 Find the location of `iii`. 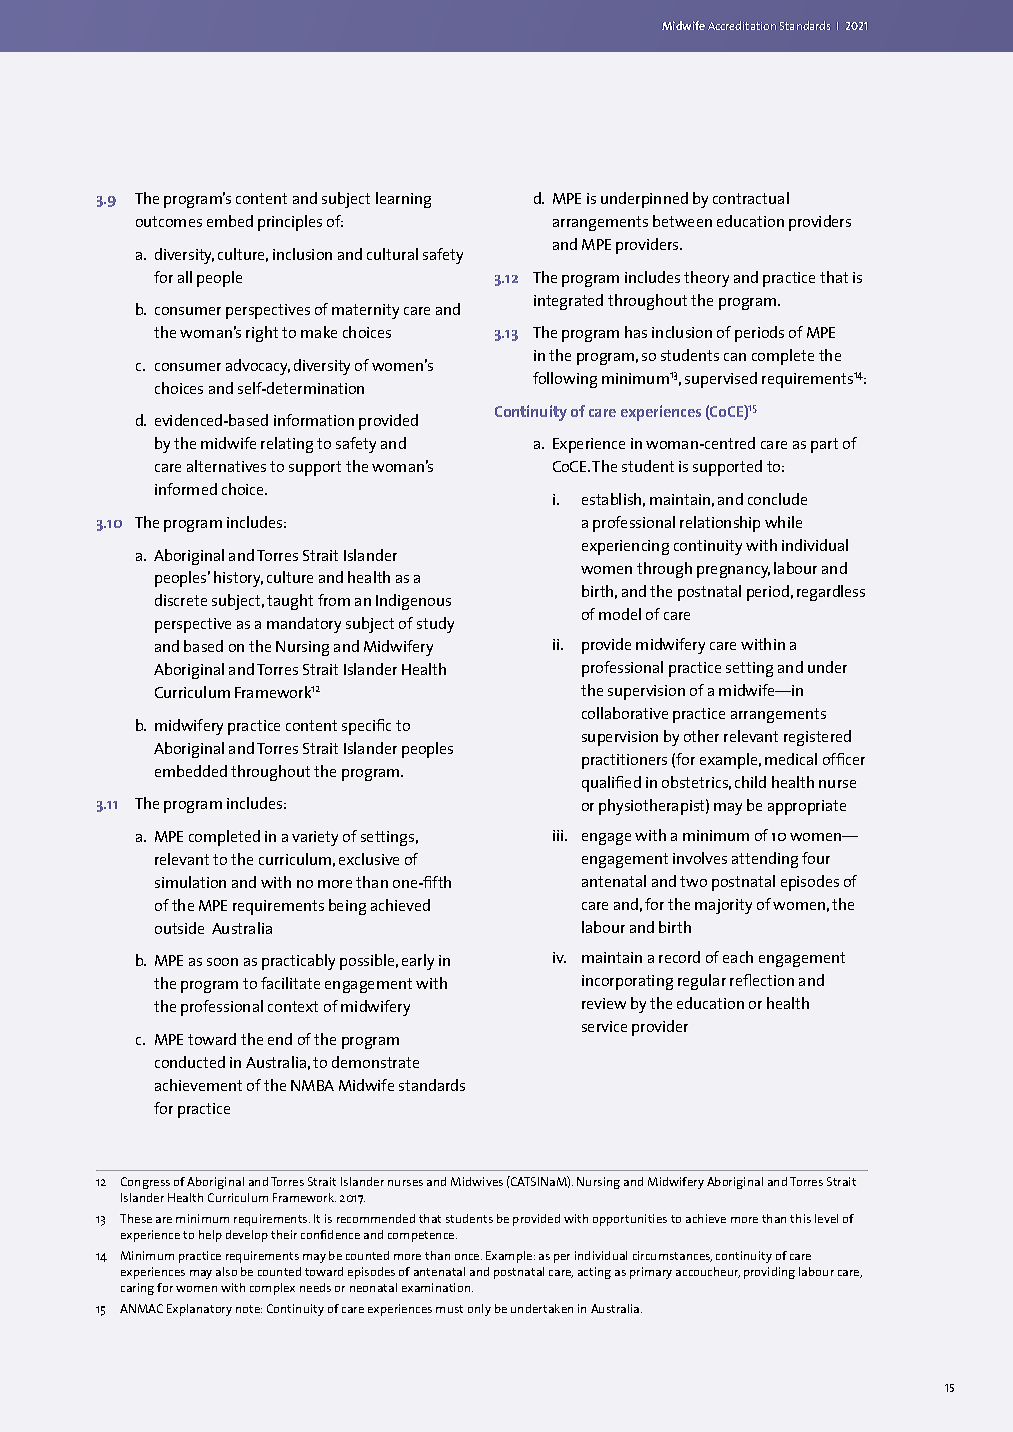

iii is located at coordinates (559, 835).
